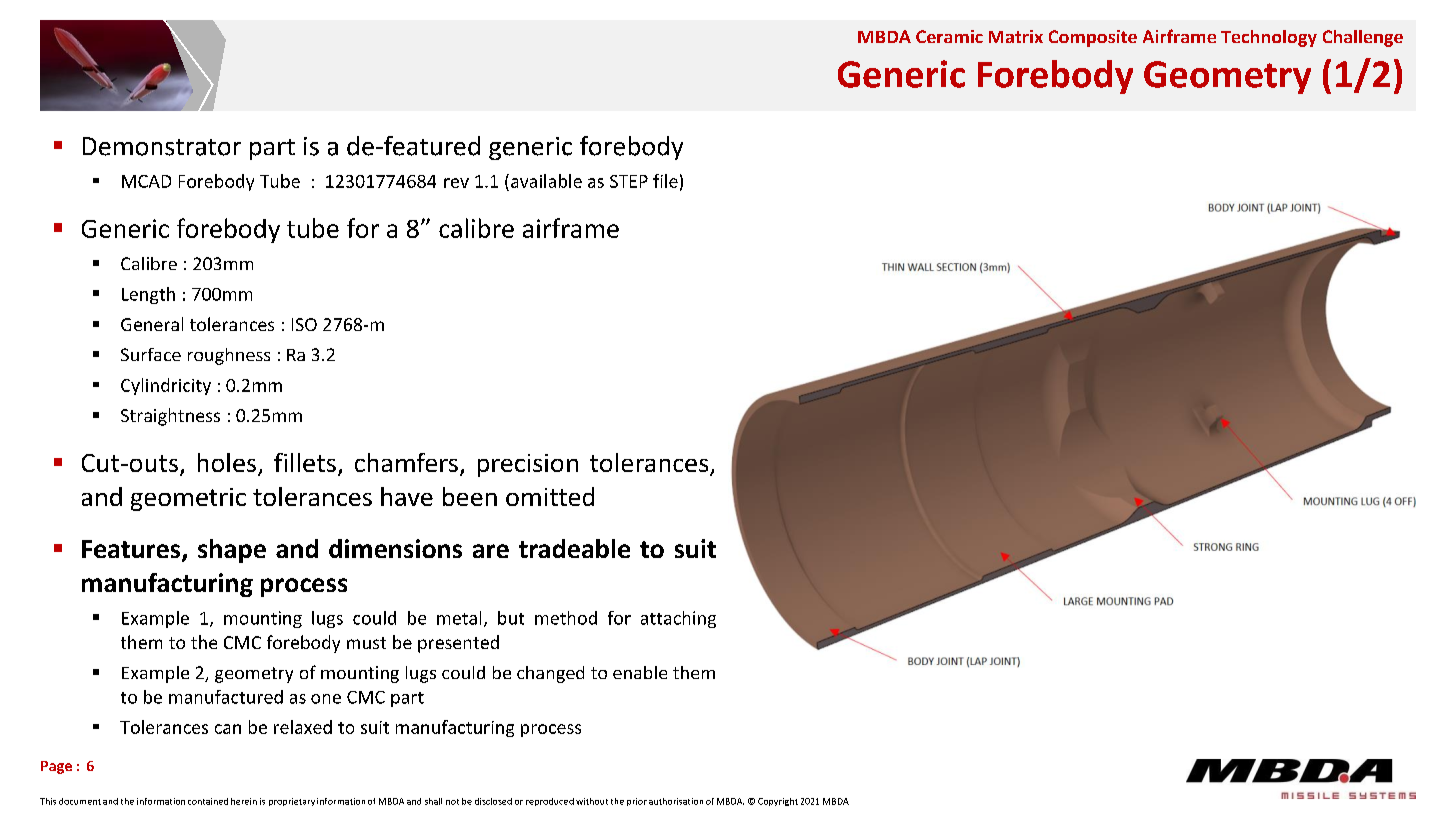 Image resolution: width=1456 pixels, height=819 pixels. What do you see at coordinates (1016, 36) in the document?
I see `Matrix` at bounding box center [1016, 36].
